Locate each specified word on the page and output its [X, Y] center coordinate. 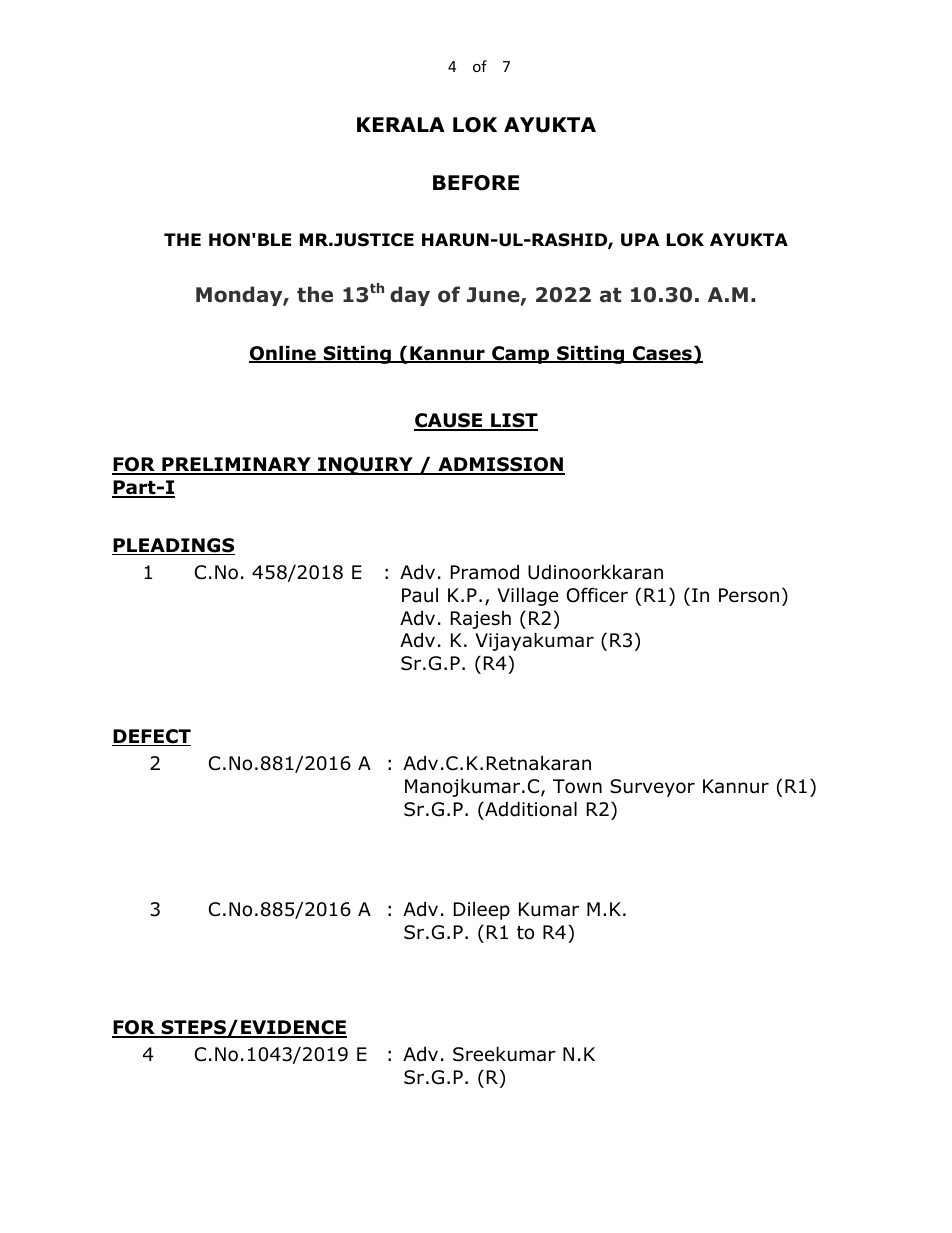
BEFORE [476, 183]
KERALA [401, 124]
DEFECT [151, 737]
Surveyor [652, 788]
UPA [640, 240]
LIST [513, 421]
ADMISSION [500, 466]
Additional [530, 809]
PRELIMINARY [236, 465]
